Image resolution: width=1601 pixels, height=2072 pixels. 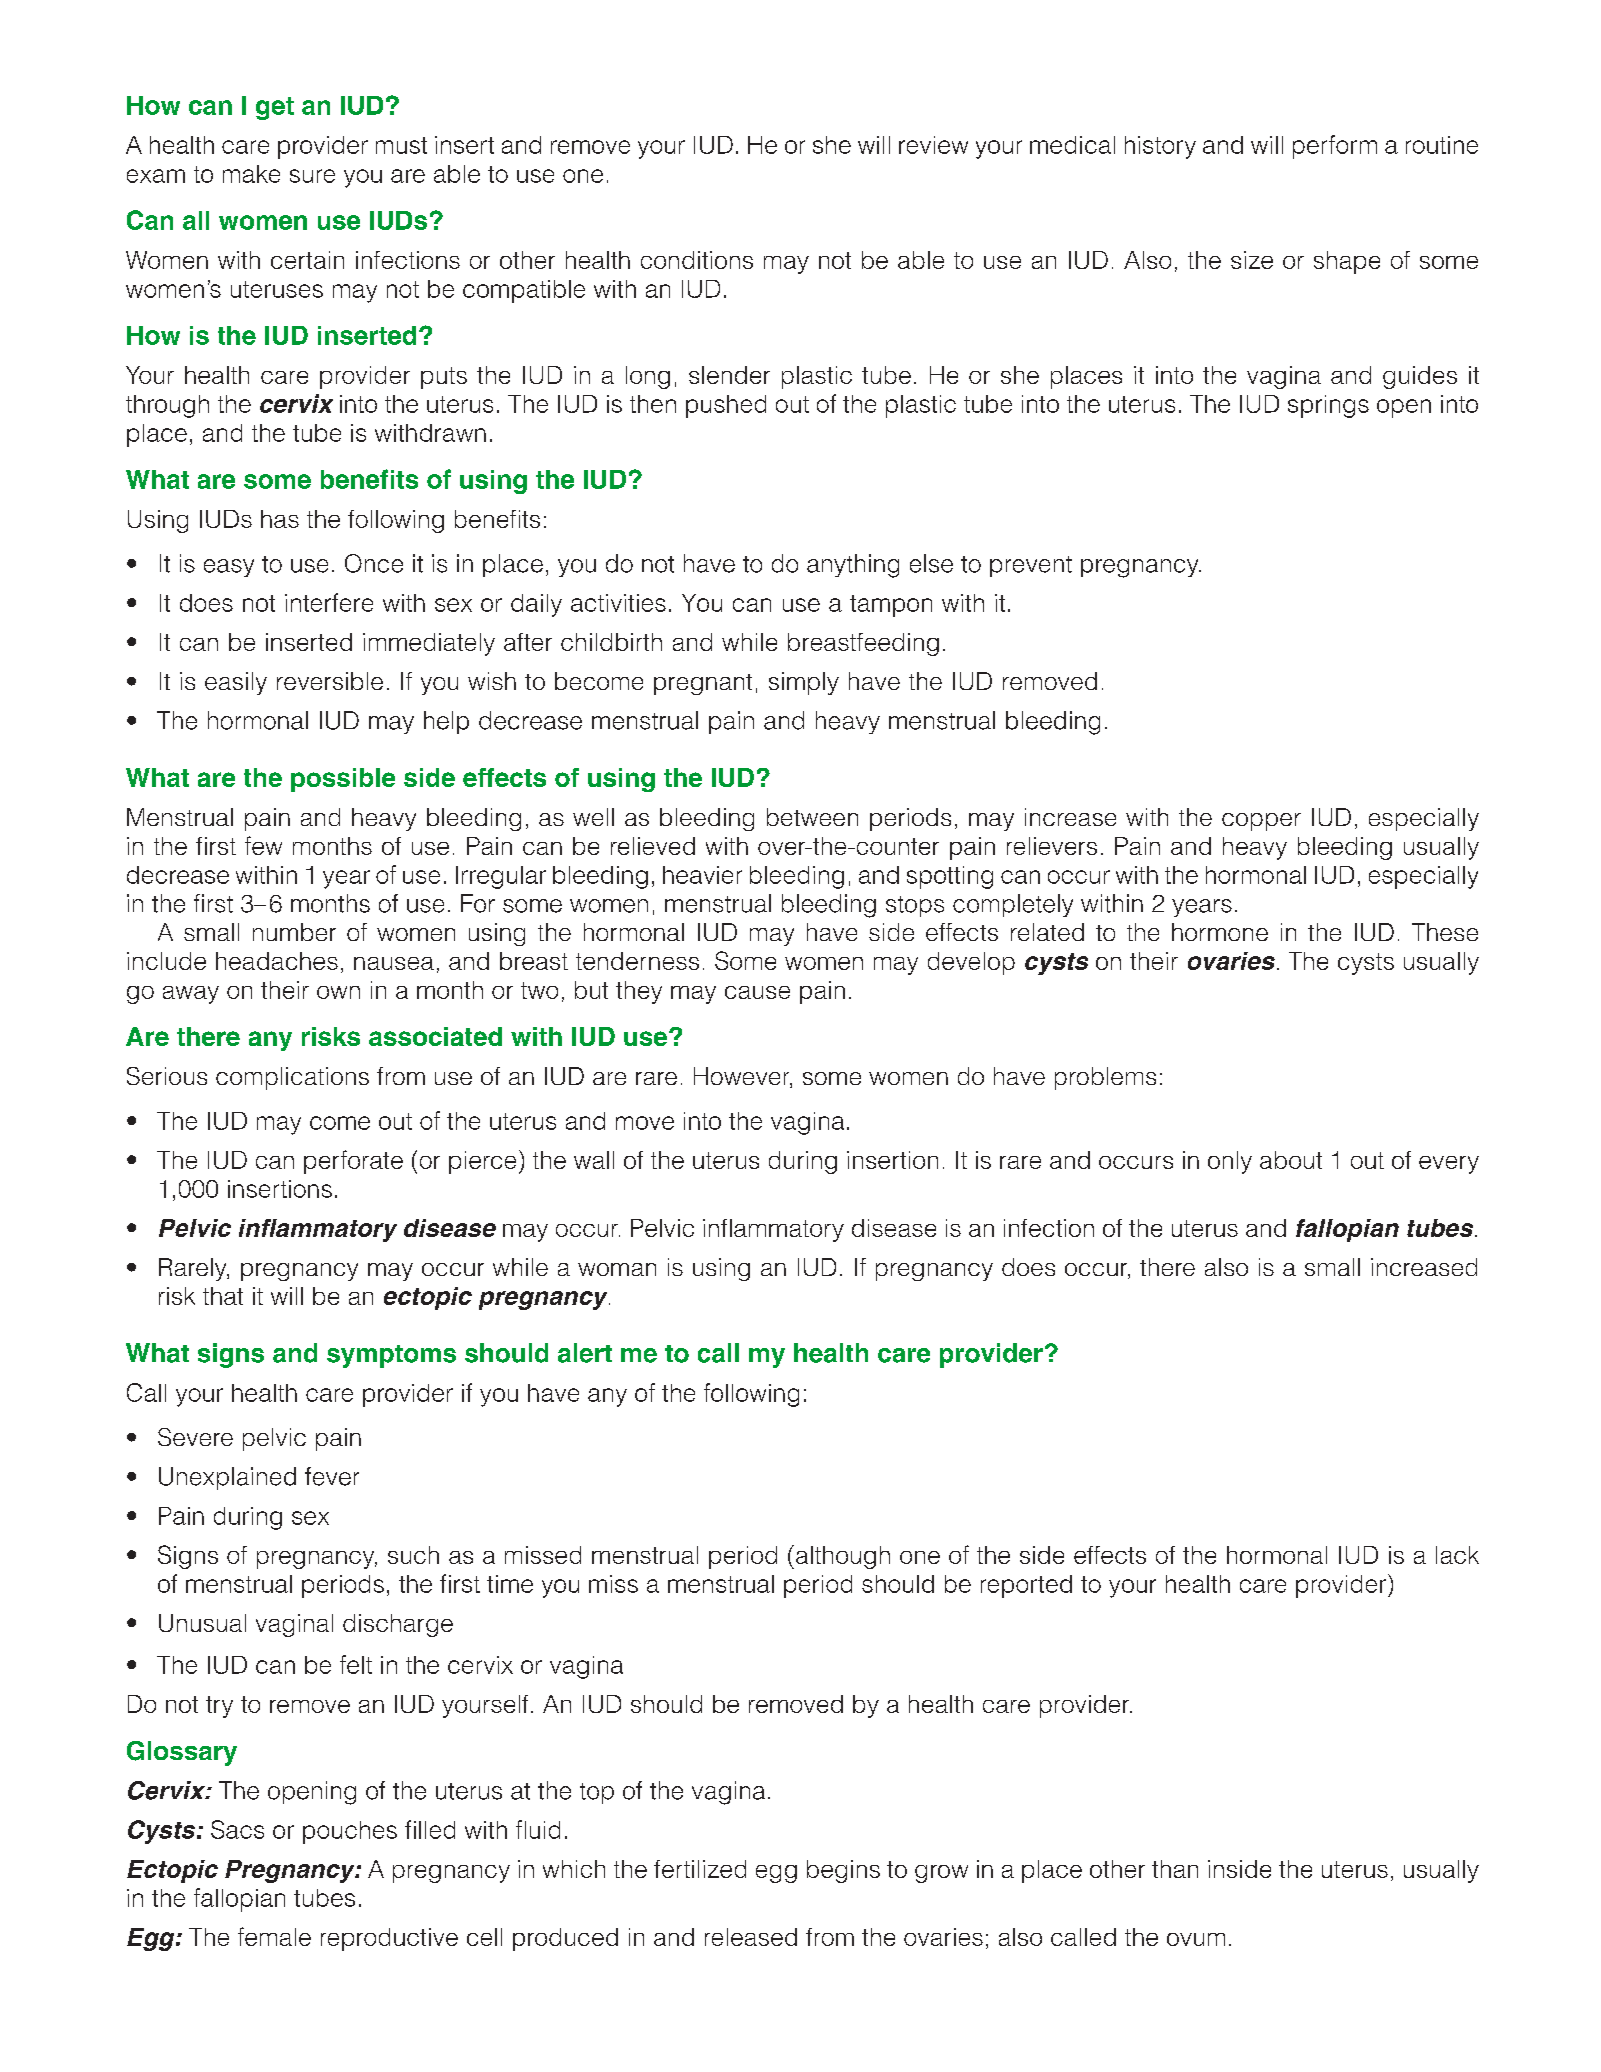 What do you see at coordinates (1220, 932) in the page?
I see `hormone` at bounding box center [1220, 932].
